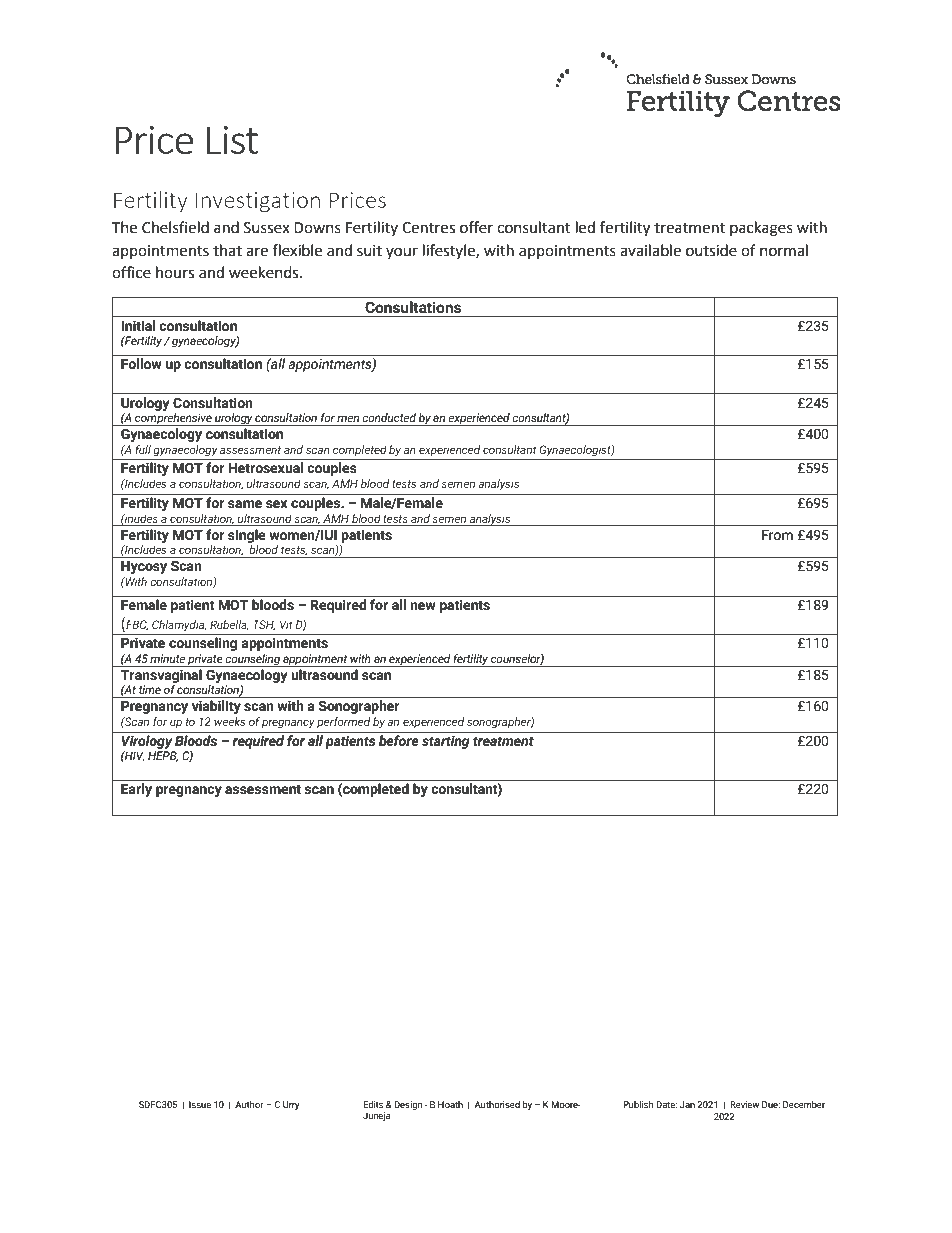 The image size is (952, 1233). What do you see at coordinates (200, 1104) in the image?
I see `Issue` at bounding box center [200, 1104].
